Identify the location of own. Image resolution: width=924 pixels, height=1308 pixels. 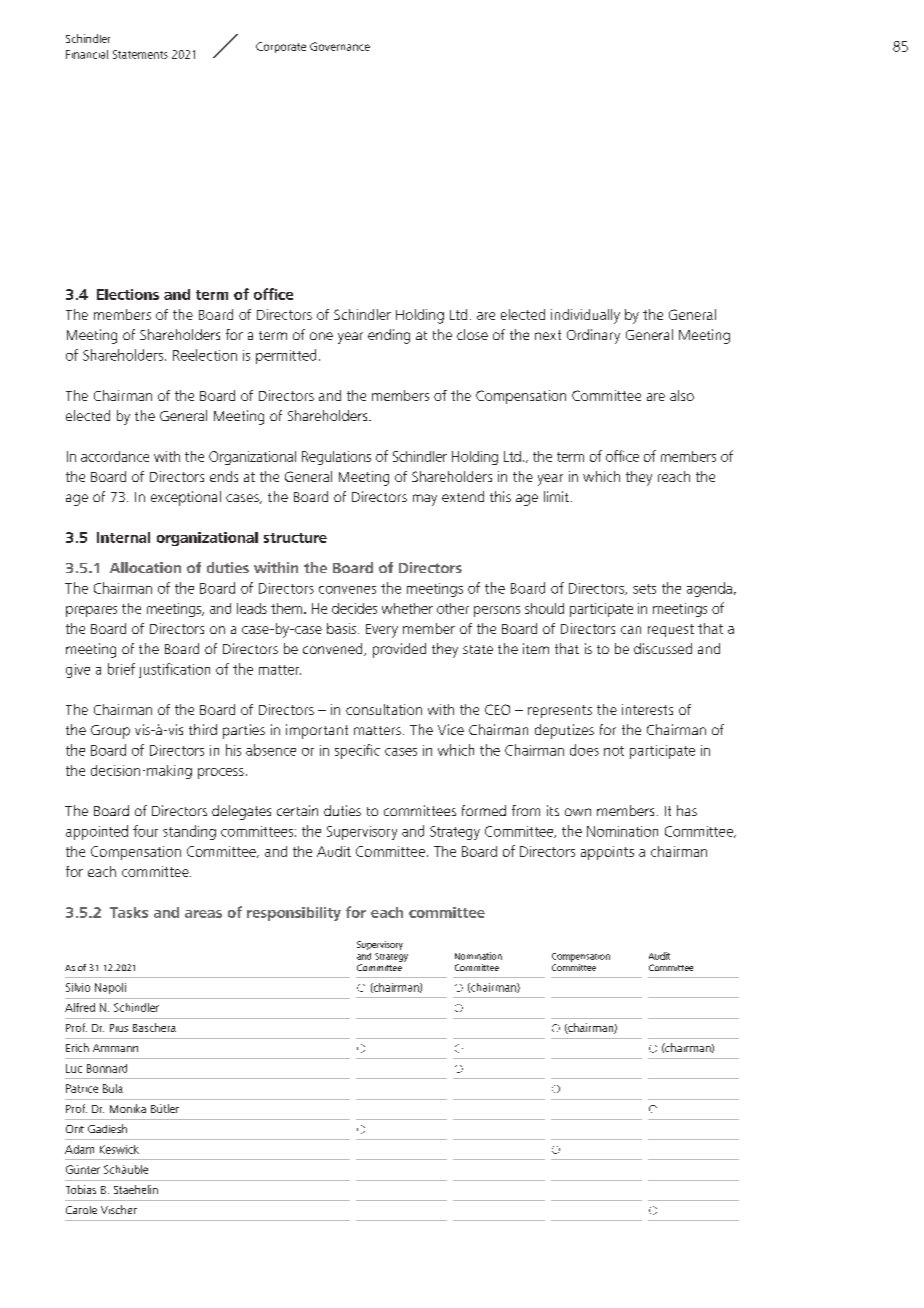
(578, 812).
